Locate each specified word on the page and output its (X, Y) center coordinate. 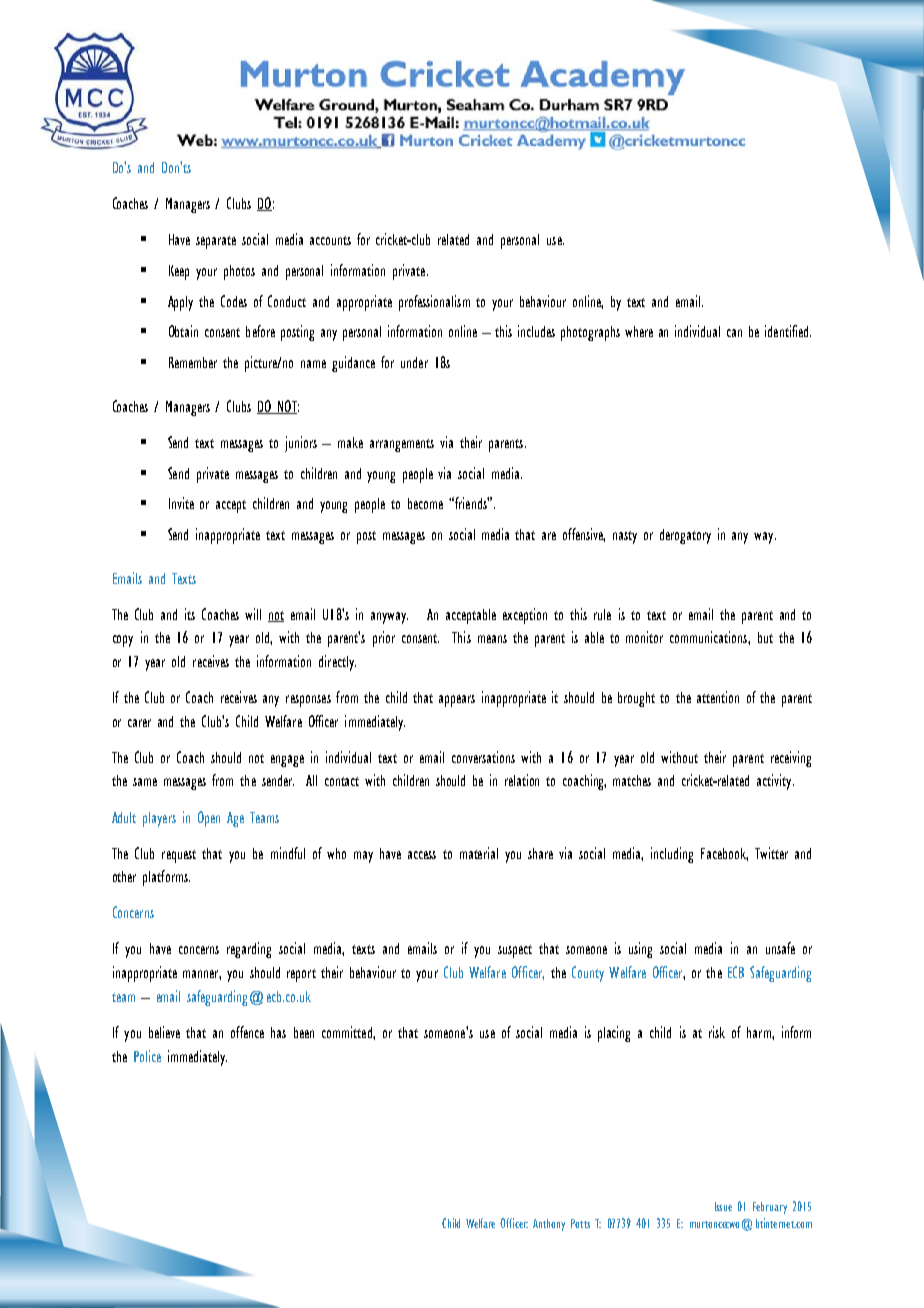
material (479, 853)
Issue (723, 1206)
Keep (179, 272)
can (734, 333)
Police (147, 1056)
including (672, 855)
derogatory (685, 536)
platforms (166, 878)
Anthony (549, 1225)
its (190, 614)
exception (525, 616)
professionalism (434, 303)
